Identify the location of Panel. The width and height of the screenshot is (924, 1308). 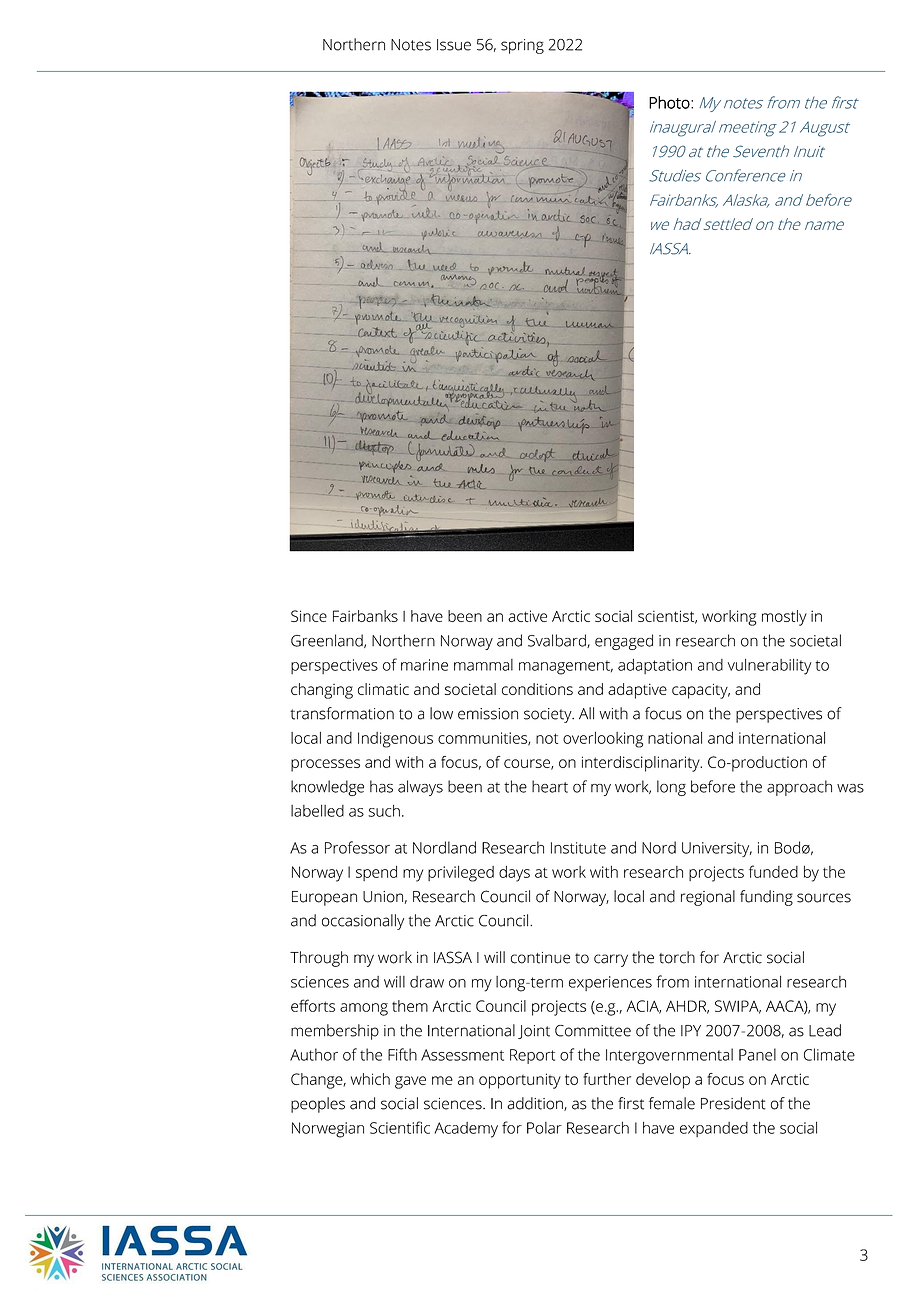
(757, 1054).
